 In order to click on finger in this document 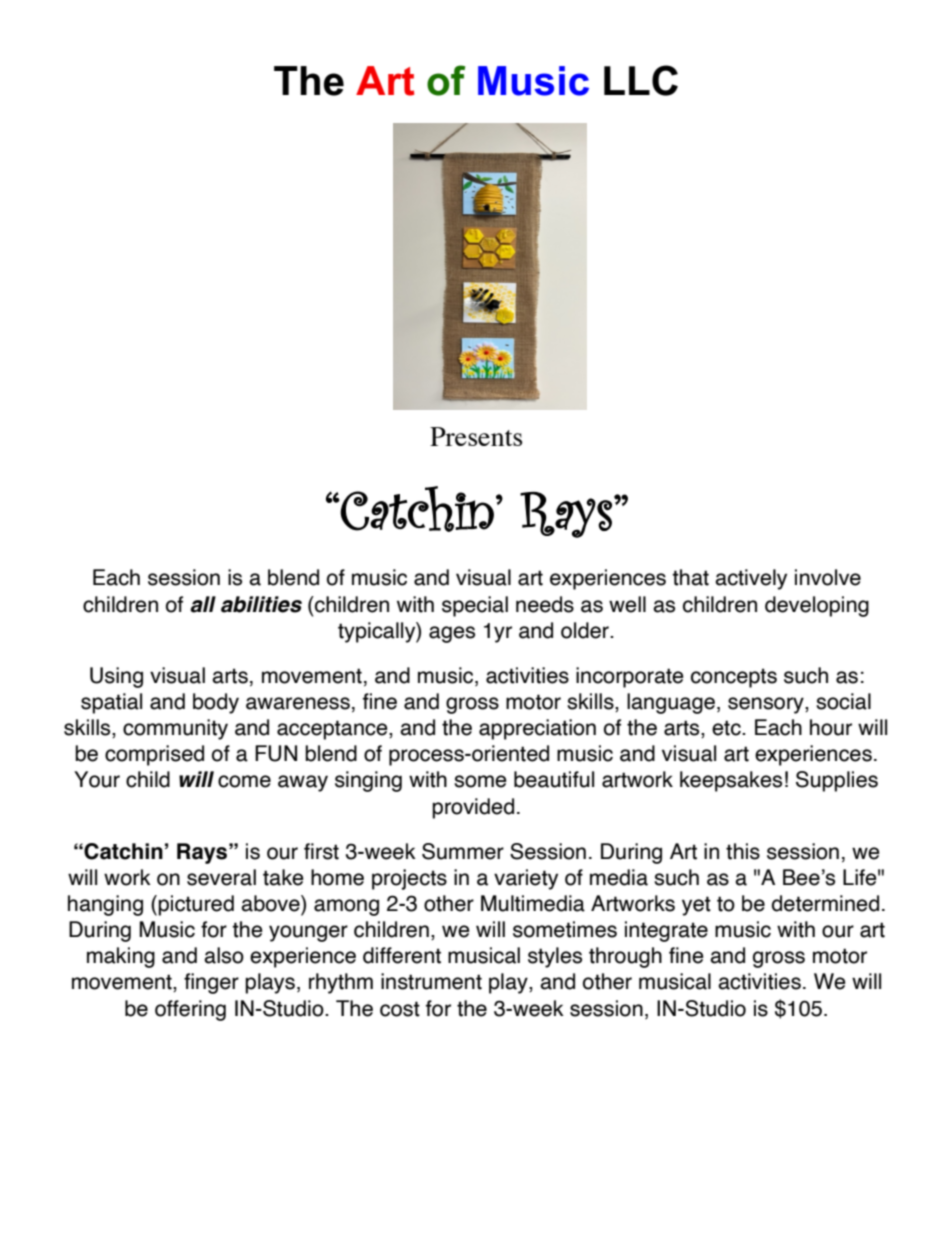, I will do `click(211, 983)`.
